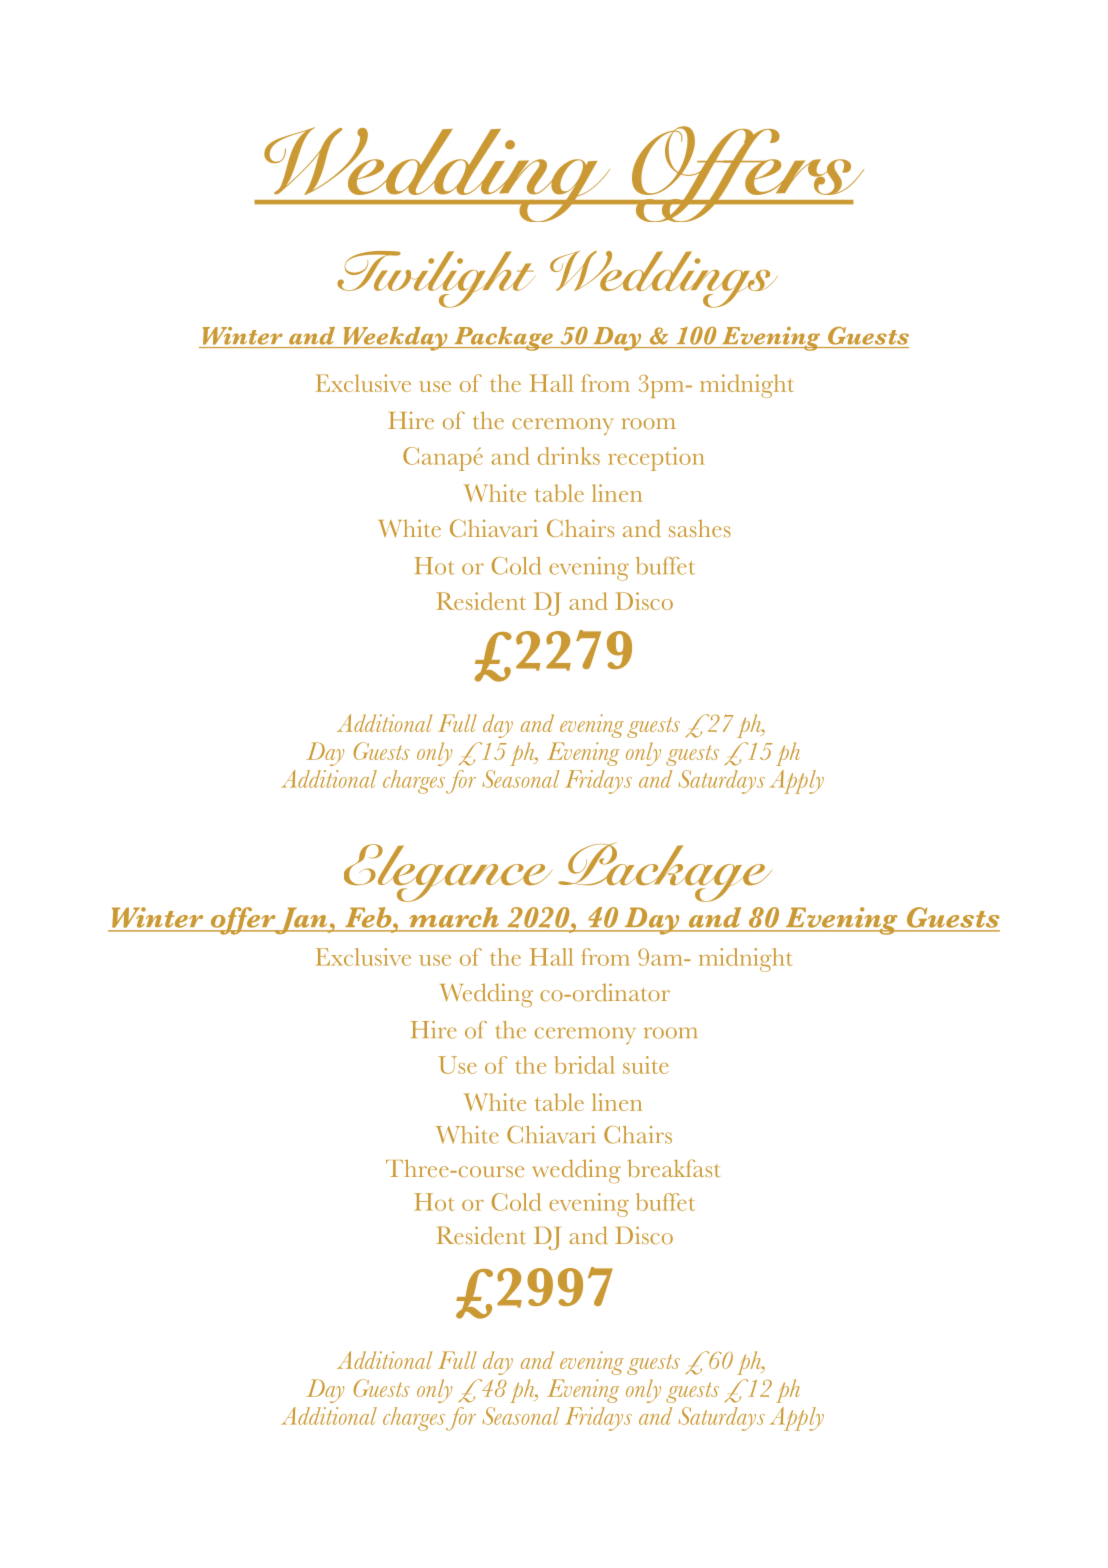  What do you see at coordinates (673, 1168) in the document?
I see `breakfast` at bounding box center [673, 1168].
